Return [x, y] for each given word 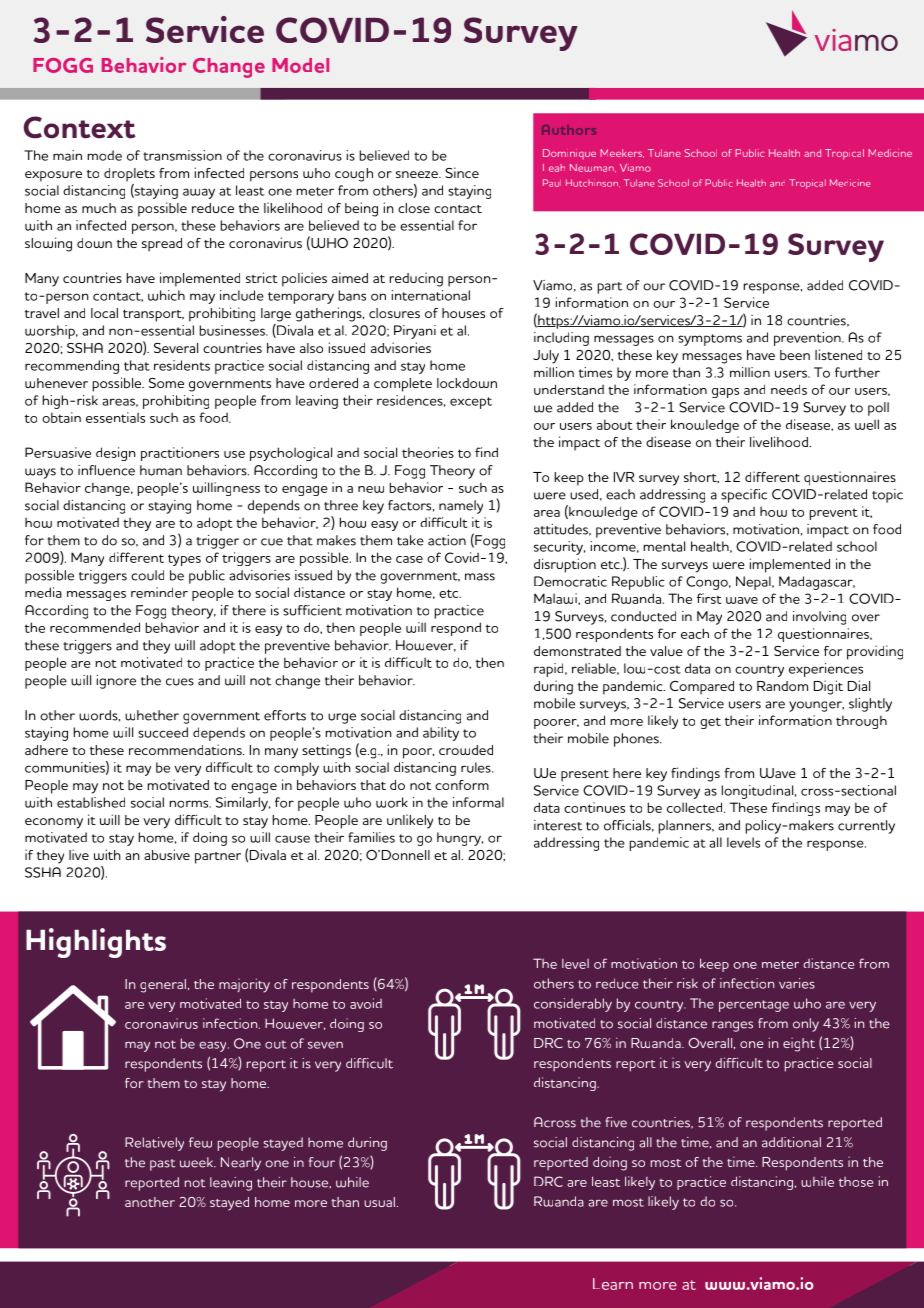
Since [462, 172]
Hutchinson [593, 183]
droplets [129, 175]
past [163, 1165]
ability [441, 734]
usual [379, 1202]
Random [782, 686]
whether [152, 715]
